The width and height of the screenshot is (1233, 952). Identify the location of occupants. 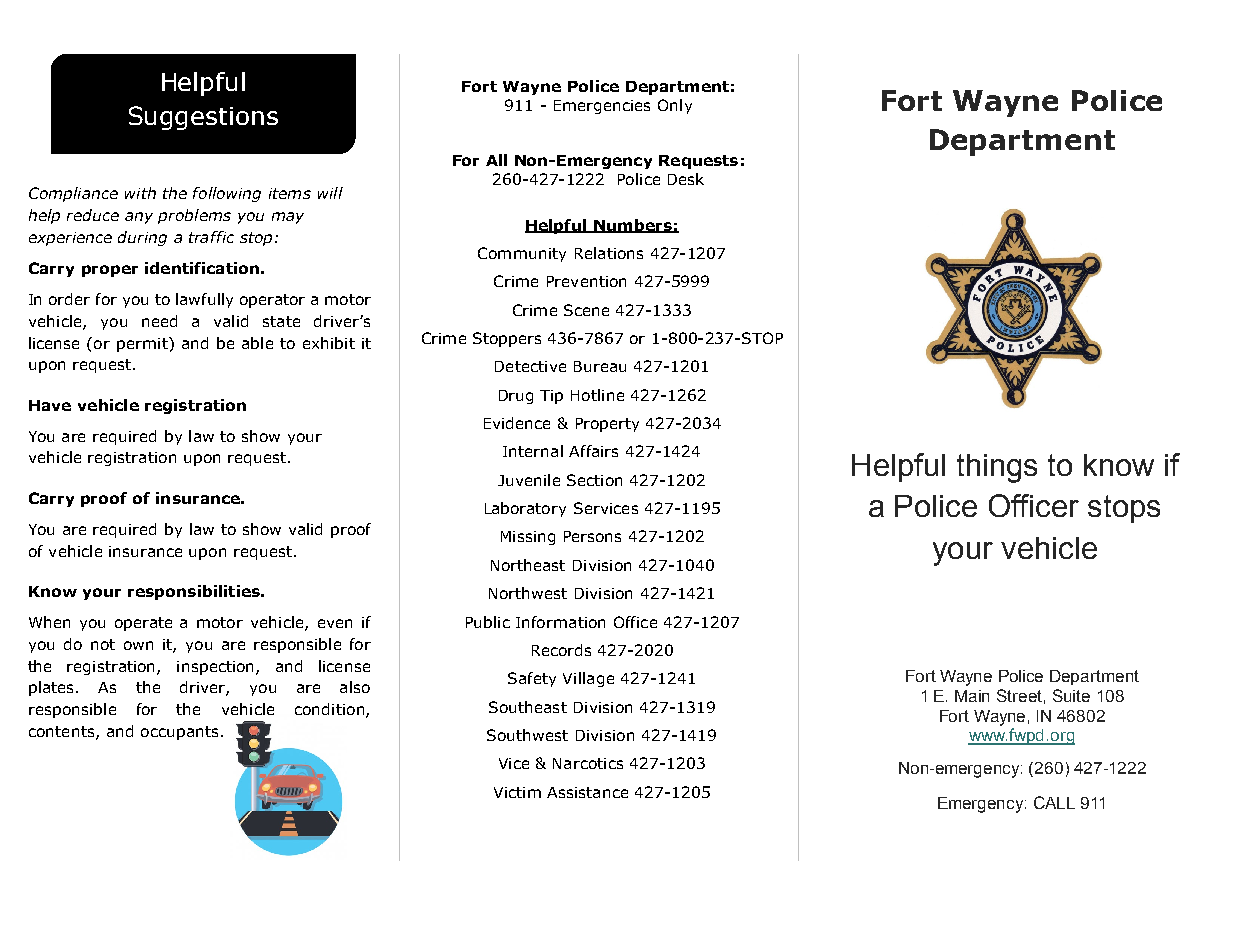
(179, 733).
